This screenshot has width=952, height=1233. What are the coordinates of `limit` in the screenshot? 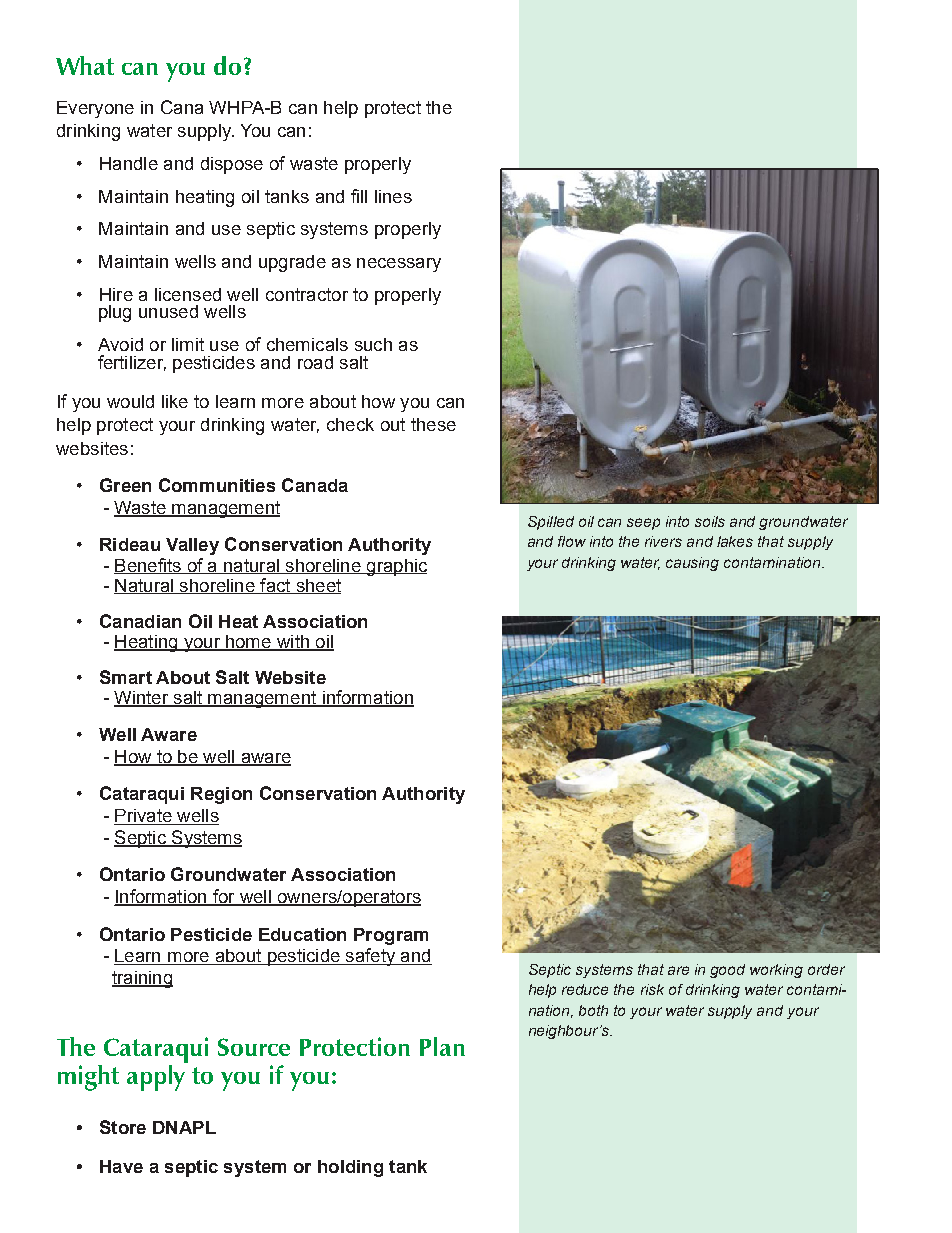 It's located at (188, 344).
